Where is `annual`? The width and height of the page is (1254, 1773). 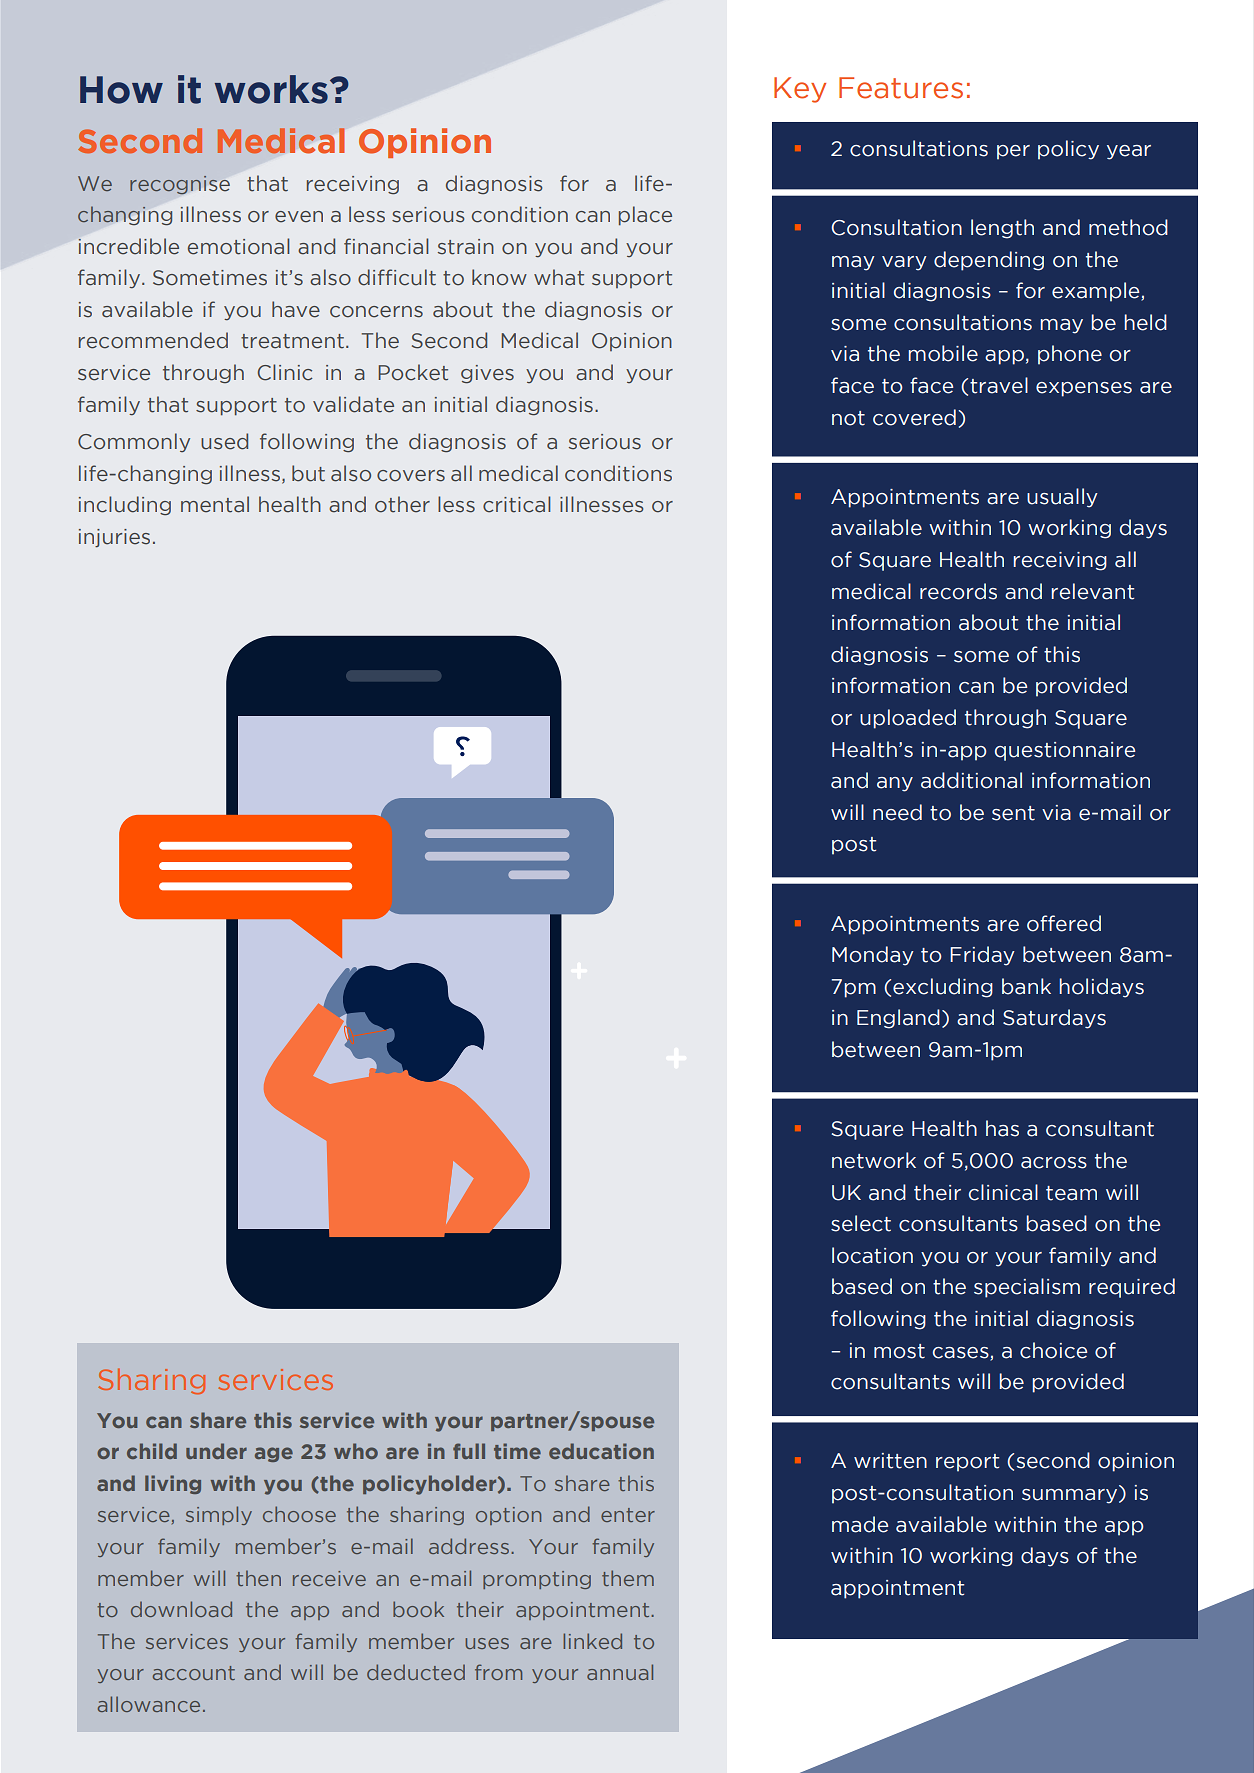
annual is located at coordinates (620, 1672).
